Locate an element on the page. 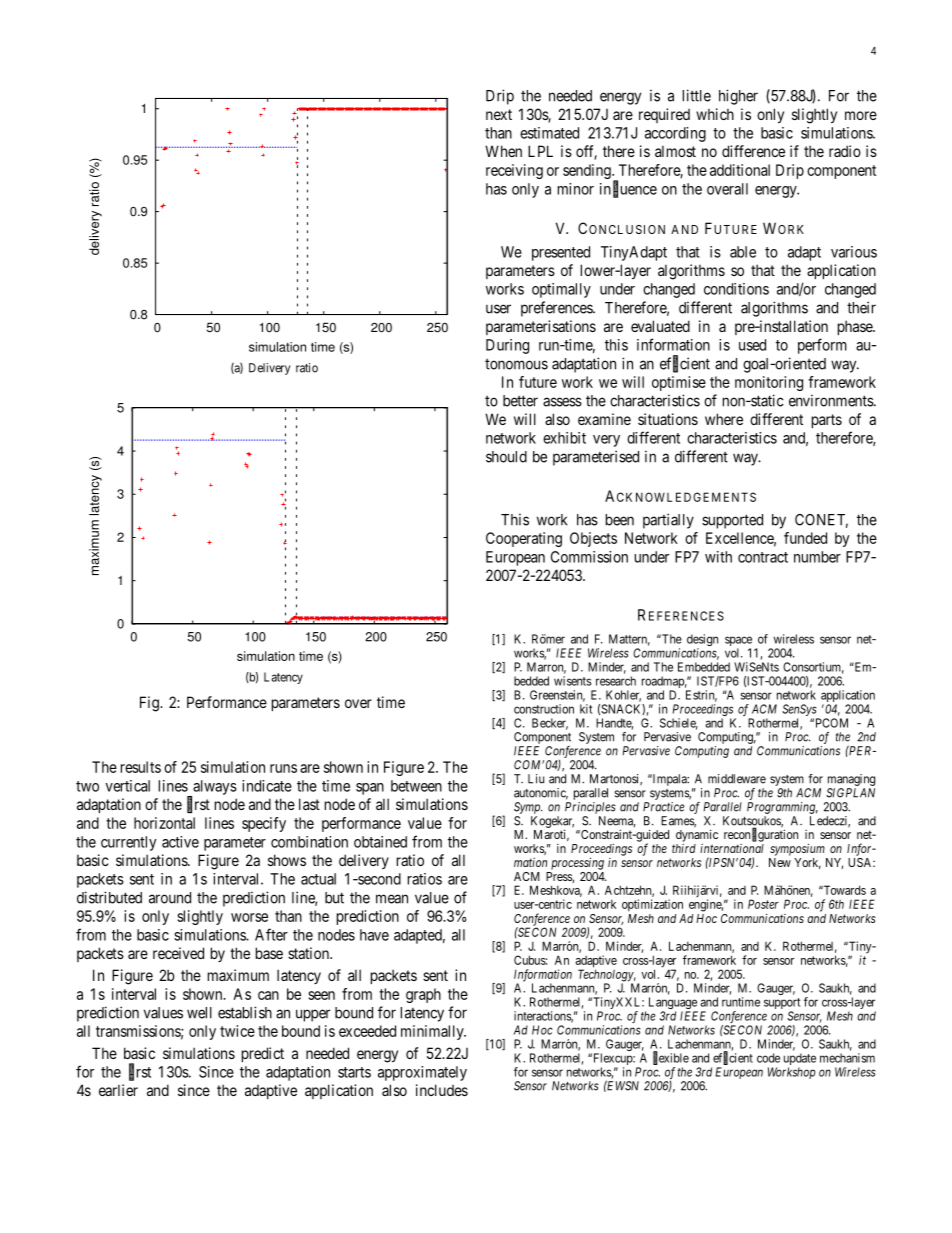  difference is located at coordinates (753, 151).
